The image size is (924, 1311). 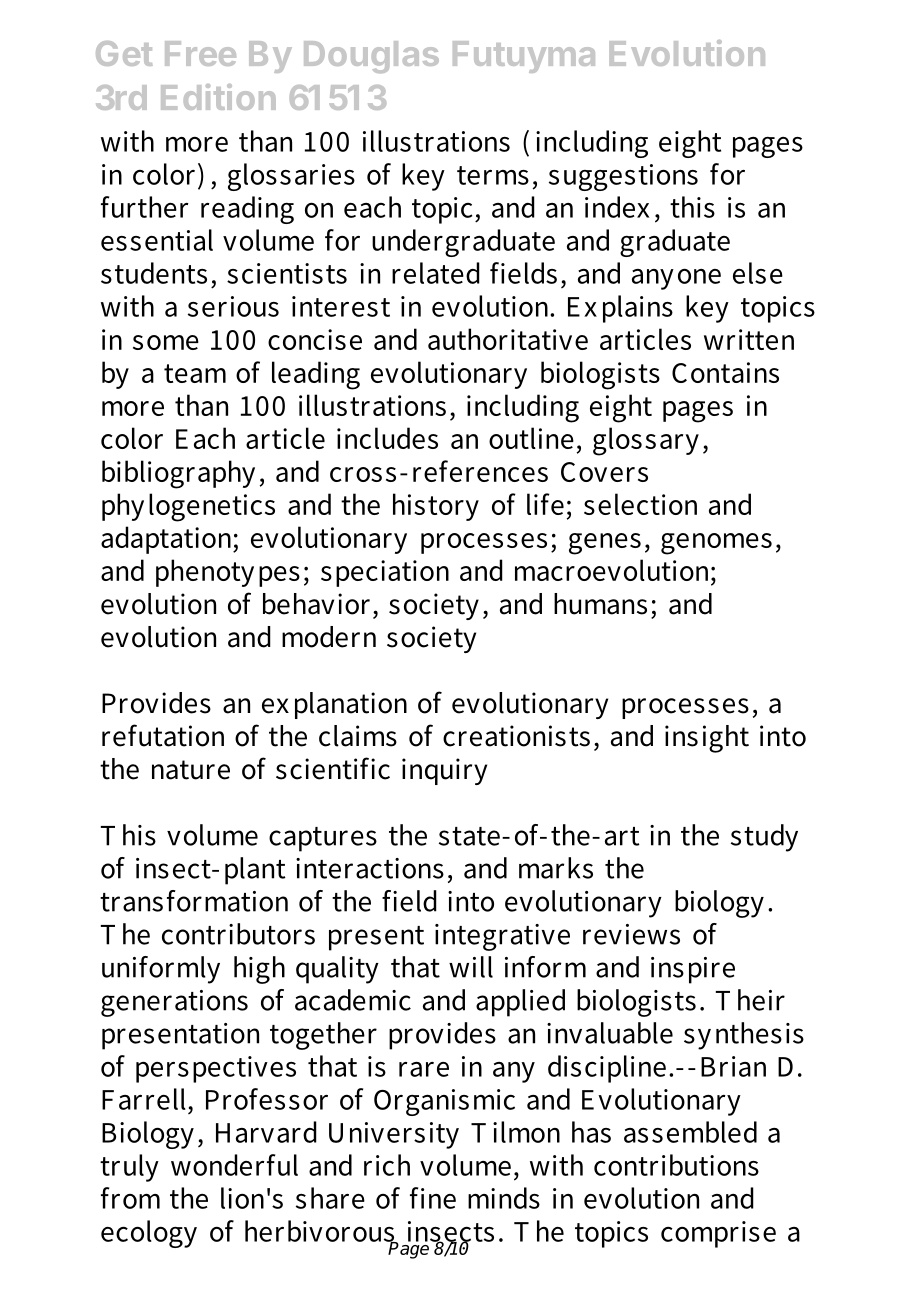 I want to click on study, so click(x=764, y=838).
